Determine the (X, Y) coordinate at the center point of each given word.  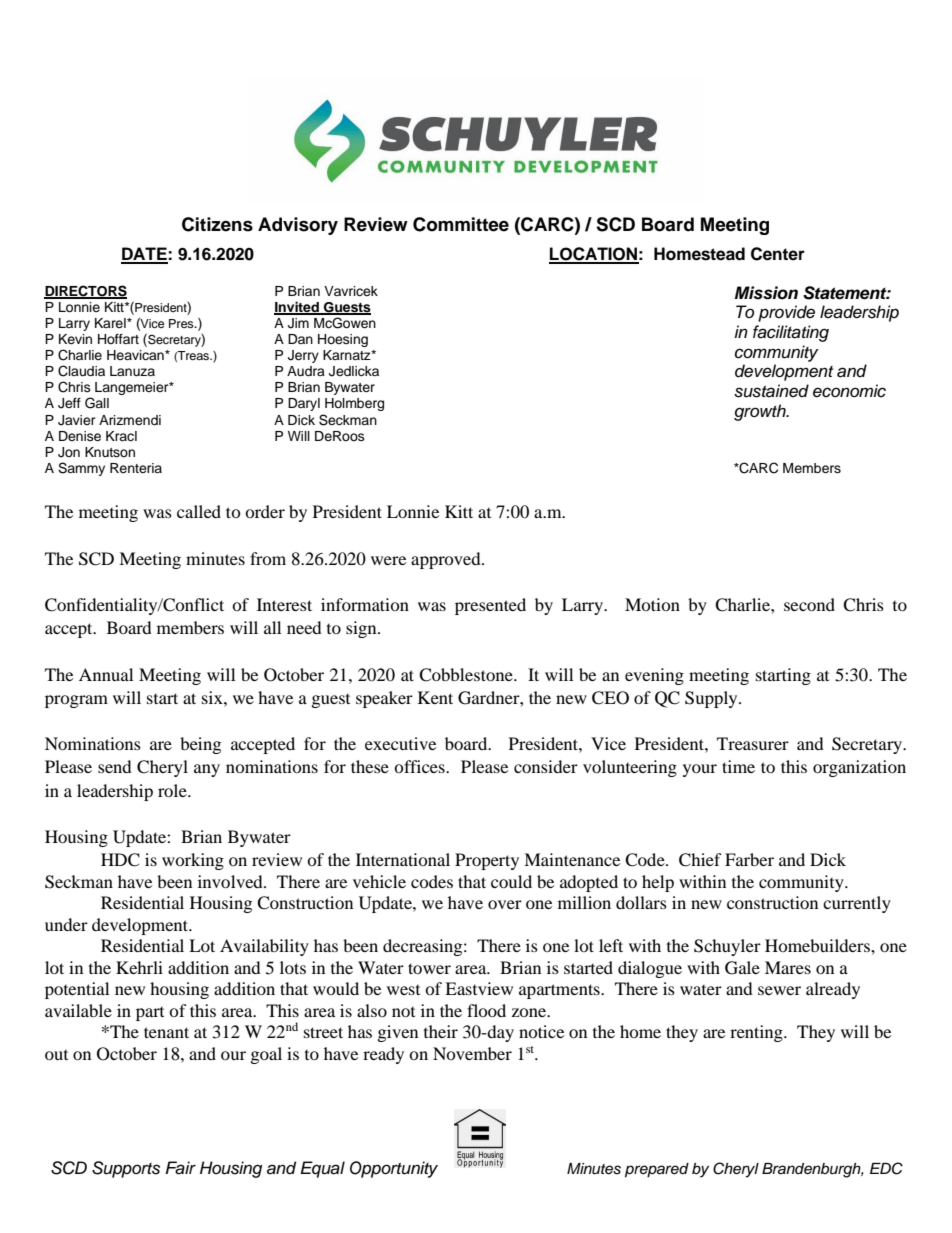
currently (857, 904)
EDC (886, 1168)
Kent (435, 697)
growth (761, 412)
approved (447, 560)
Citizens (217, 224)
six (213, 697)
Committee (461, 224)
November (472, 1053)
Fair (180, 1168)
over (505, 904)
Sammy (81, 469)
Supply (712, 699)
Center (778, 254)
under (66, 924)
